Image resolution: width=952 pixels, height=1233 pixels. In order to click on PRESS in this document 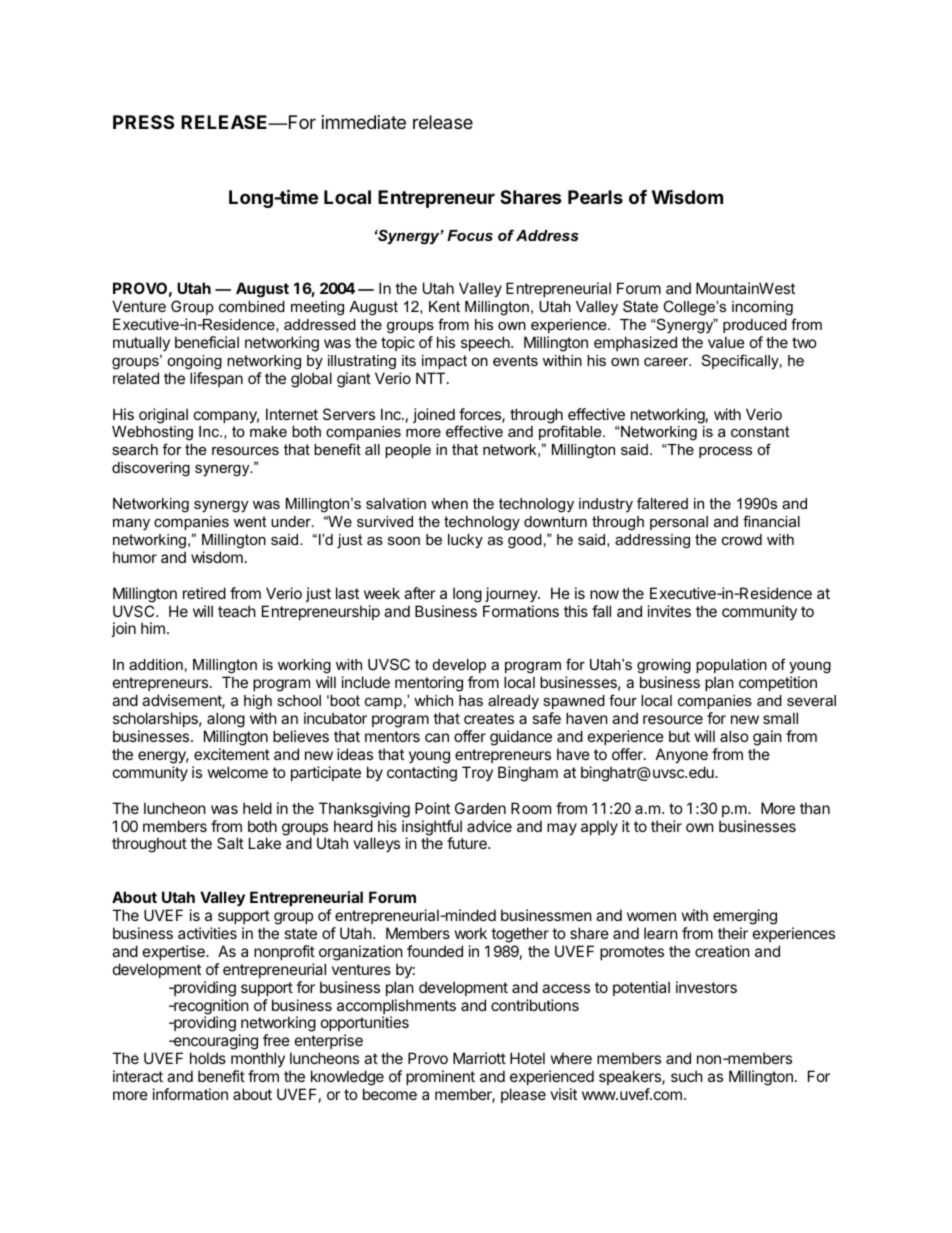, I will do `click(143, 122)`.
